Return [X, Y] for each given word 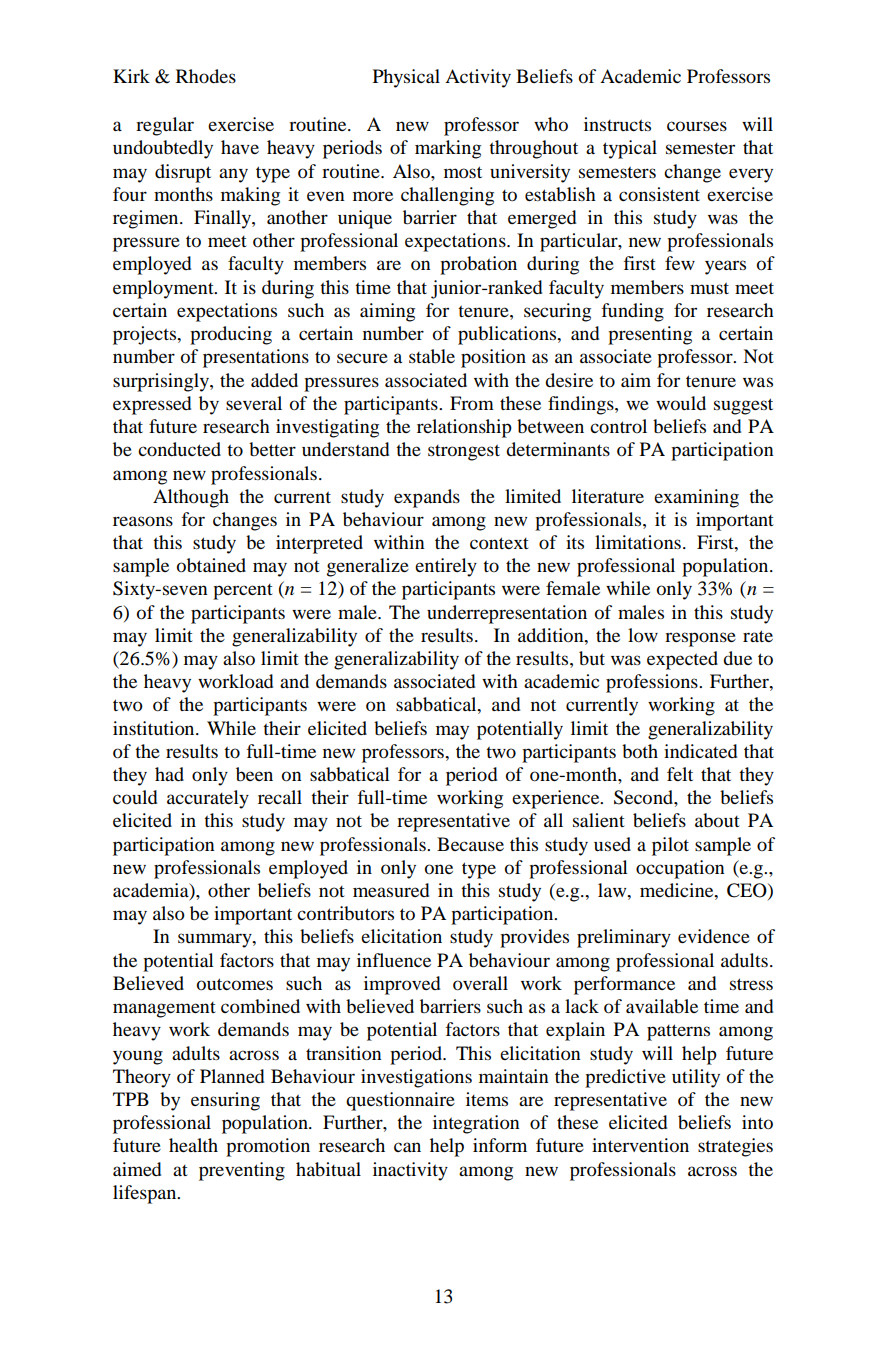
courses [697, 126]
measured [391, 890]
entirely [446, 567]
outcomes [235, 984]
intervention [640, 1145]
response [700, 639]
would [681, 403]
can [407, 1147]
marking [448, 149]
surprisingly [162, 382]
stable [432, 356]
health [193, 1145]
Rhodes [206, 76]
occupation [680, 869]
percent [243, 592]
